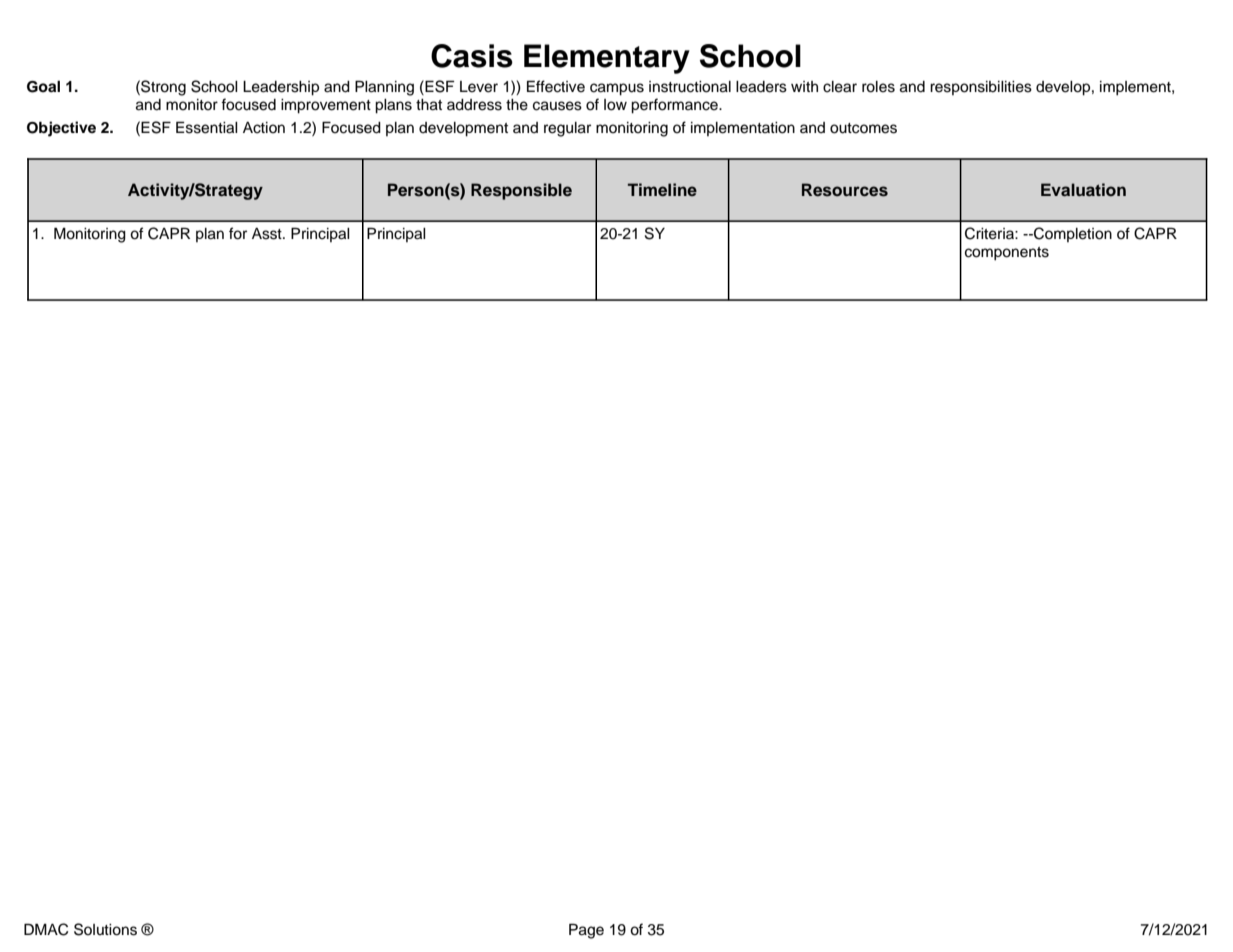 The width and height of the page is (1233, 952). What do you see at coordinates (264, 128) in the page?
I see `Action` at bounding box center [264, 128].
